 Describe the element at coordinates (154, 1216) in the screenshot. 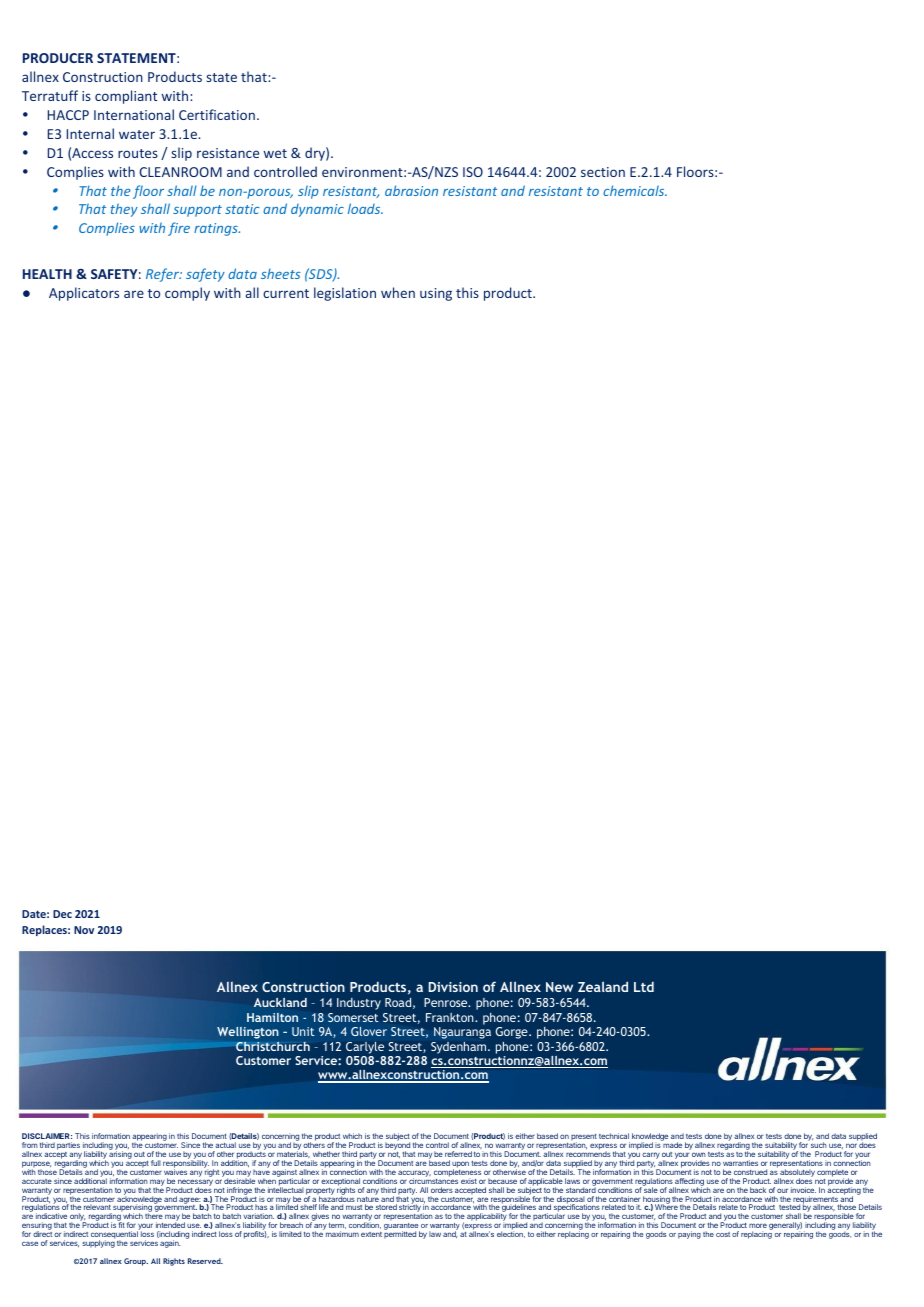

I see `there` at that location.
